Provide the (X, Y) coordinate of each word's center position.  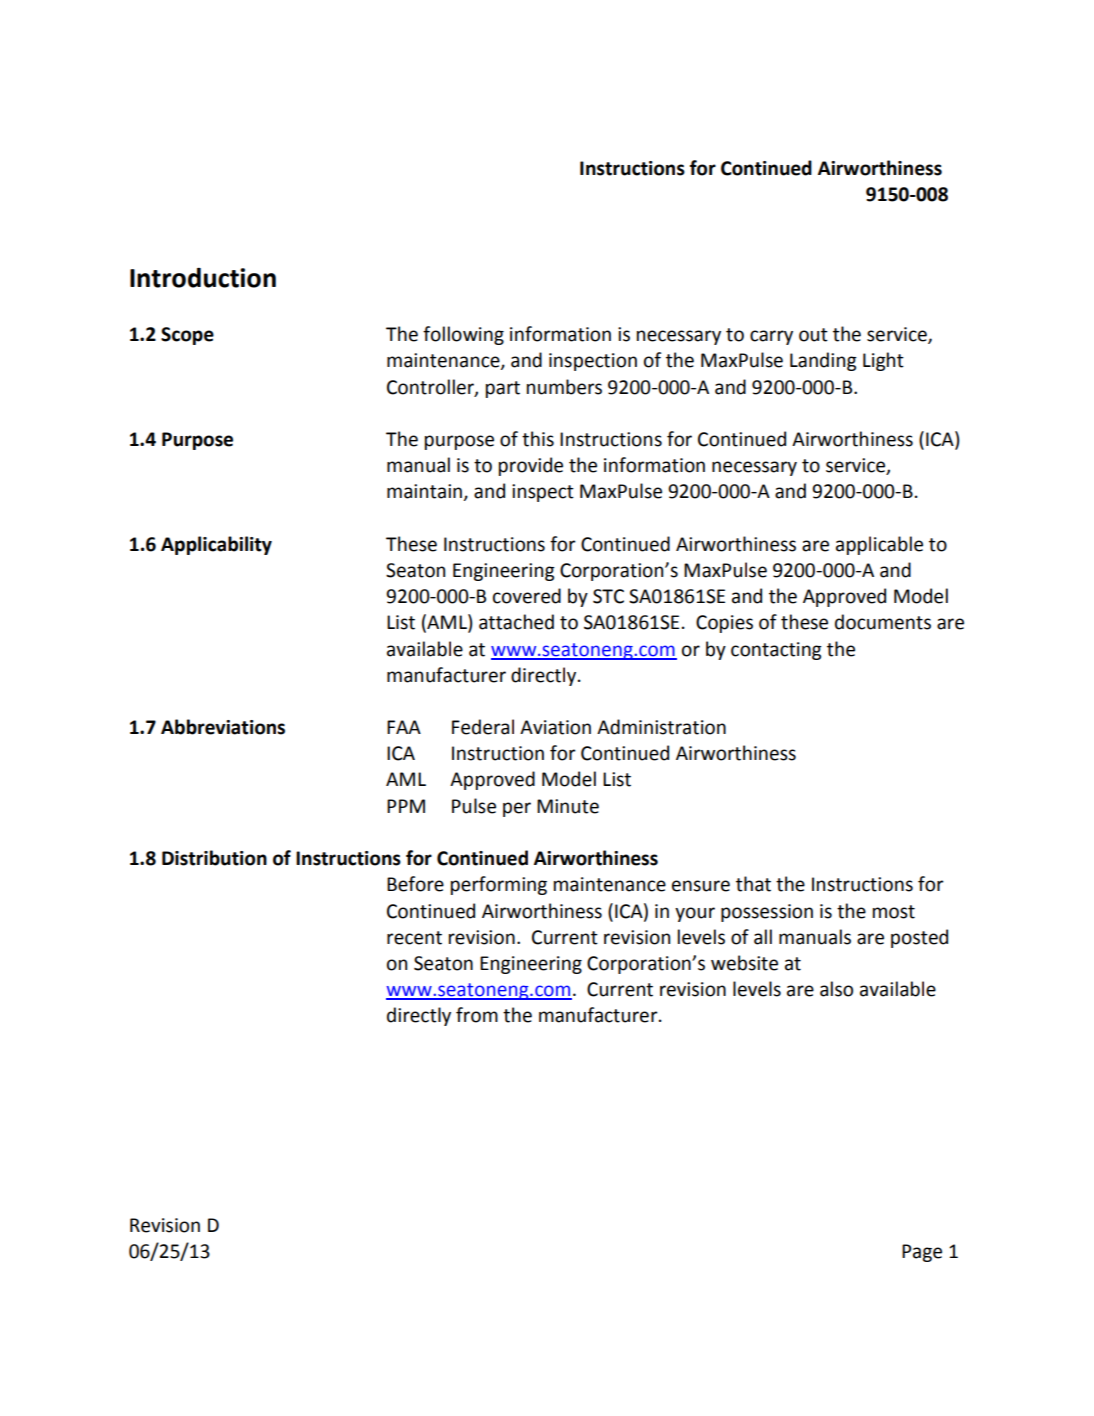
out (813, 335)
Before (415, 884)
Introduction (203, 278)
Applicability (216, 545)
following (463, 335)
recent (414, 938)
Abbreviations (223, 727)
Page (922, 1253)
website (744, 963)
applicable (879, 545)
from (477, 1015)
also (836, 989)
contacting (776, 651)
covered (527, 596)
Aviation (555, 727)
